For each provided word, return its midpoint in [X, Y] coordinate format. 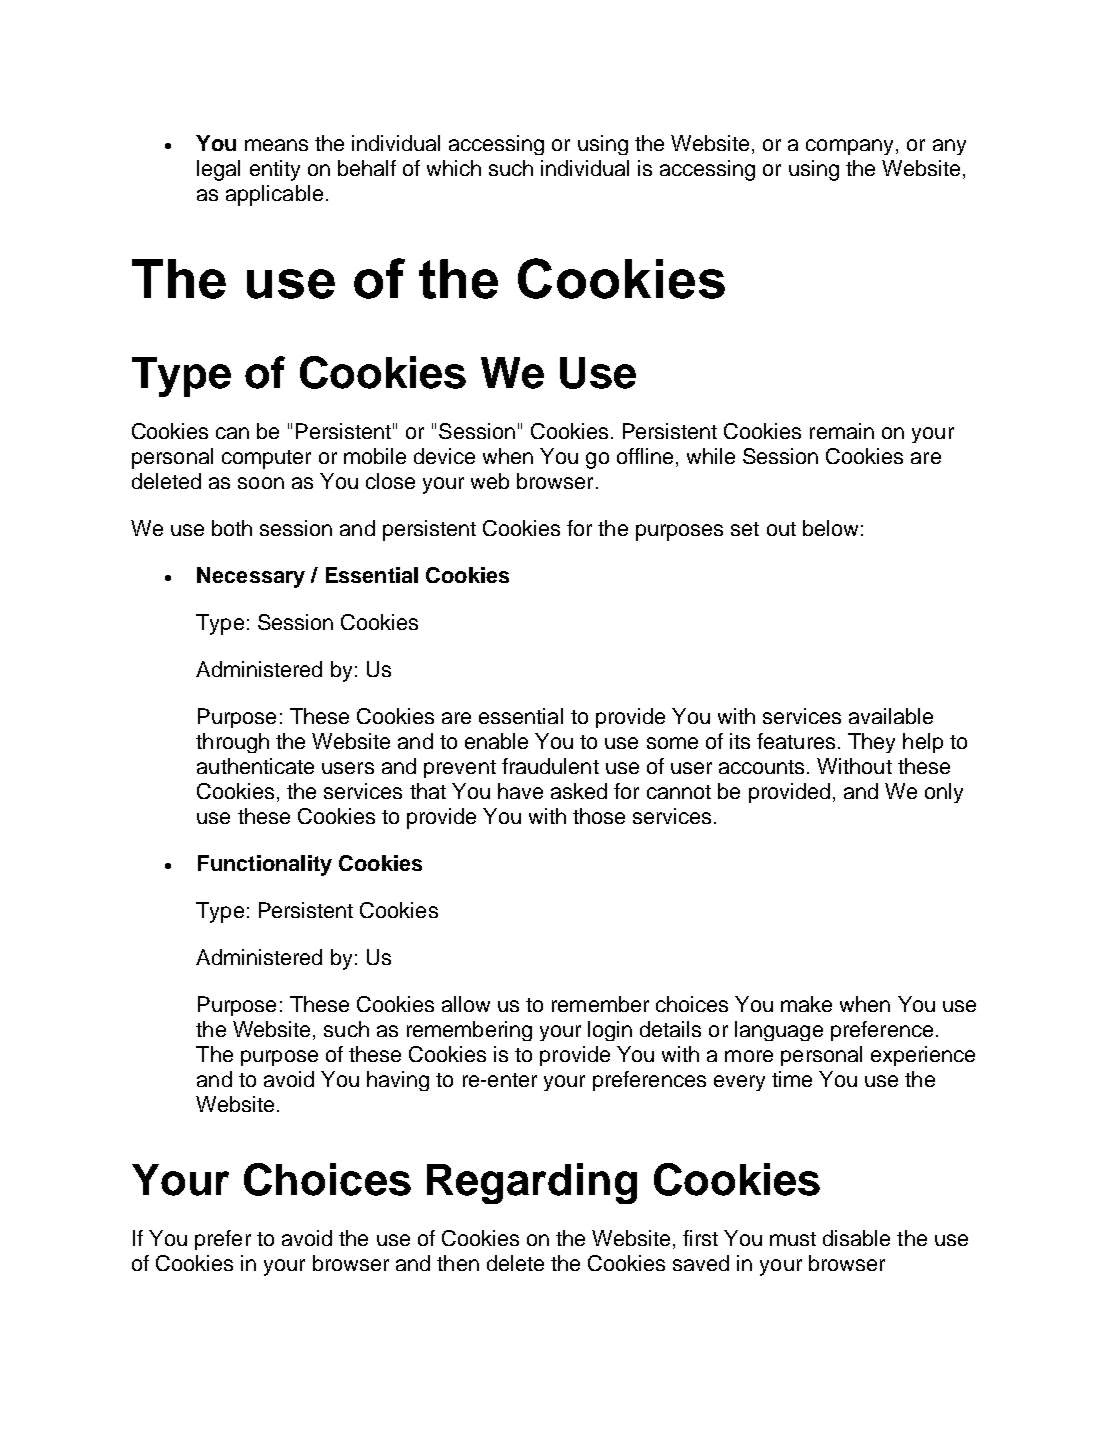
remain [842, 431]
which [454, 168]
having [398, 1081]
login [610, 1031]
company [849, 147]
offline [645, 456]
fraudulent [550, 766]
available [891, 716]
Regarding [532, 1183]
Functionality [265, 865]
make [806, 1004]
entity [275, 170]
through [232, 743]
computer [266, 459]
